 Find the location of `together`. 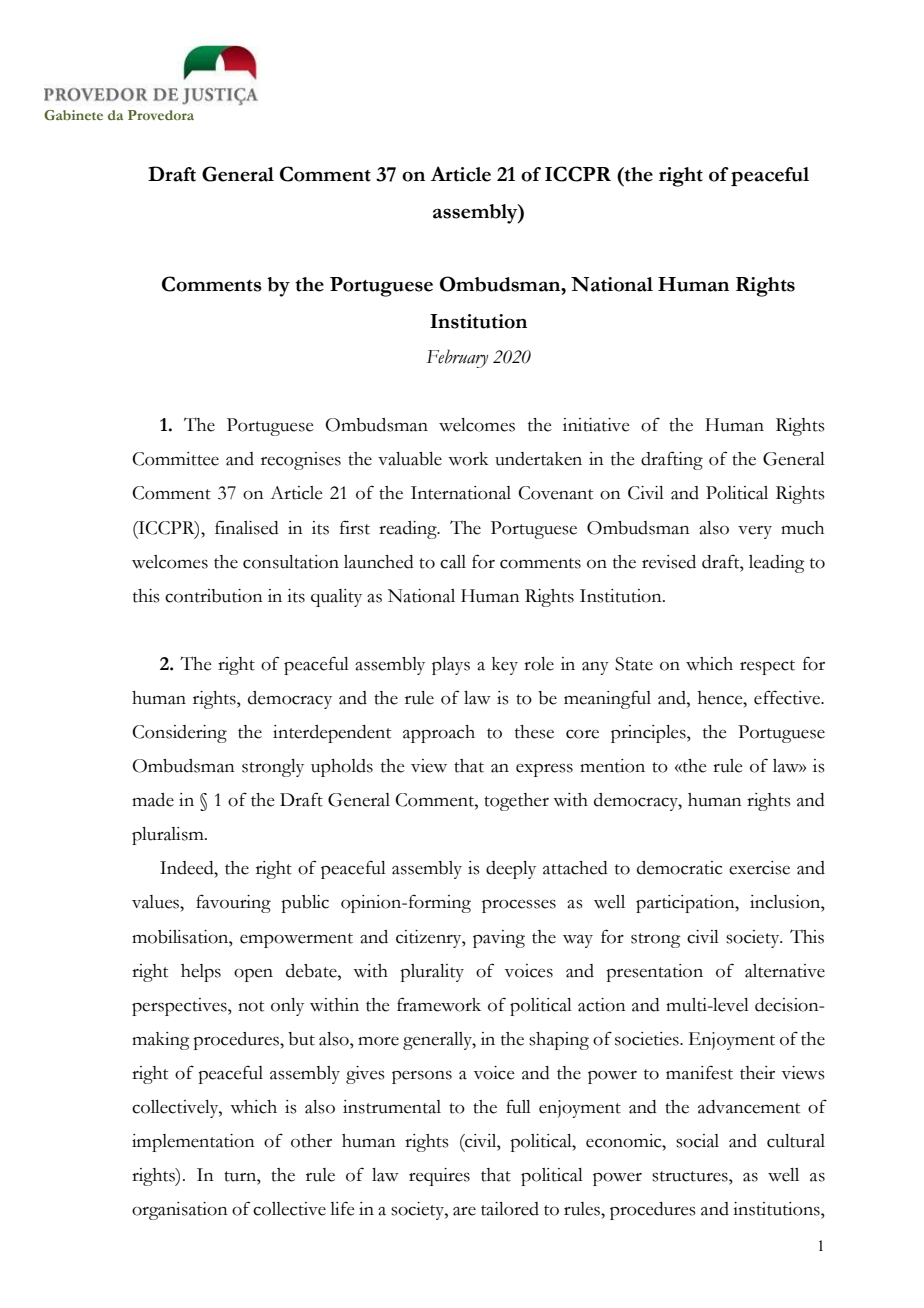

together is located at coordinates (516, 802).
